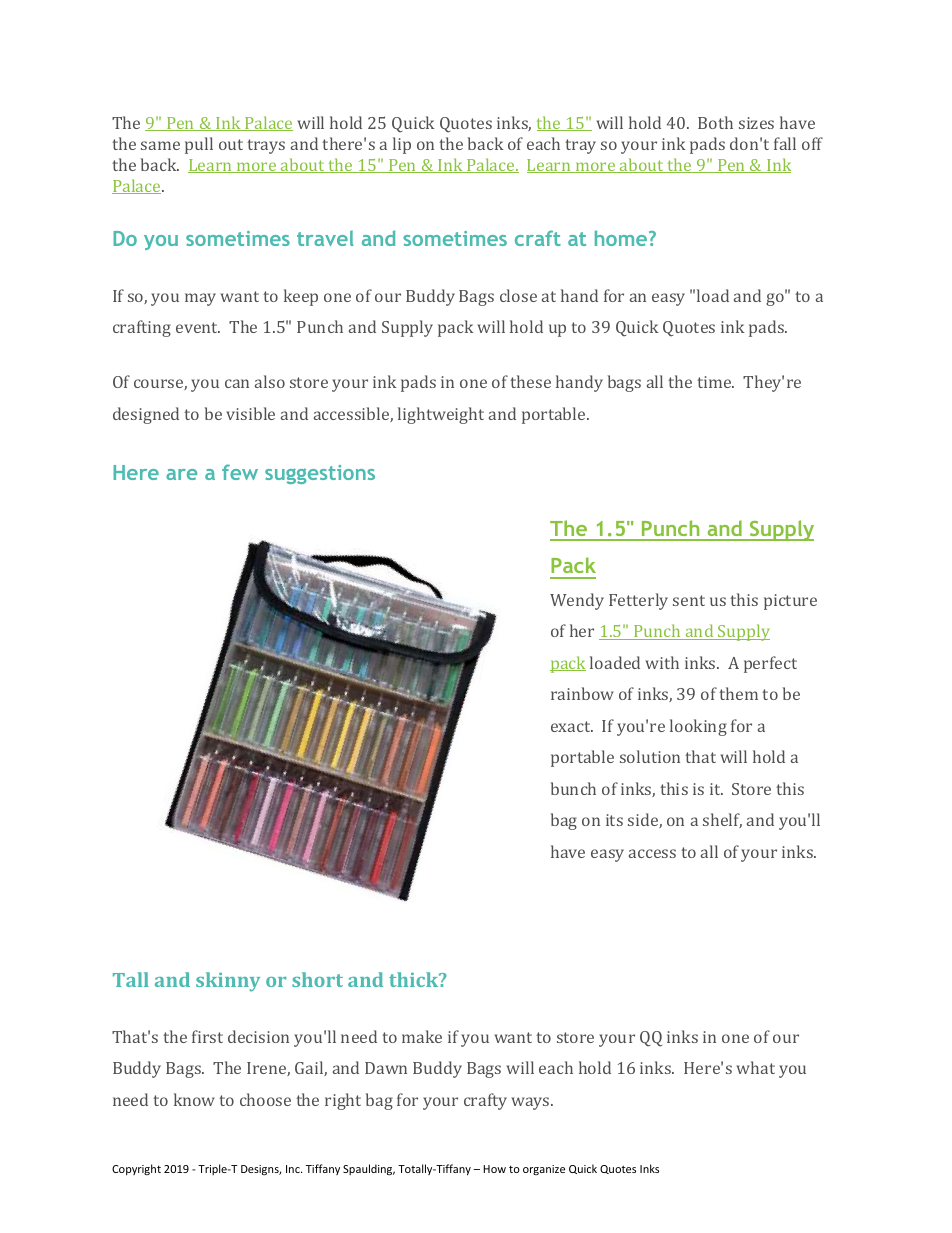  I want to click on Both, so click(715, 122).
